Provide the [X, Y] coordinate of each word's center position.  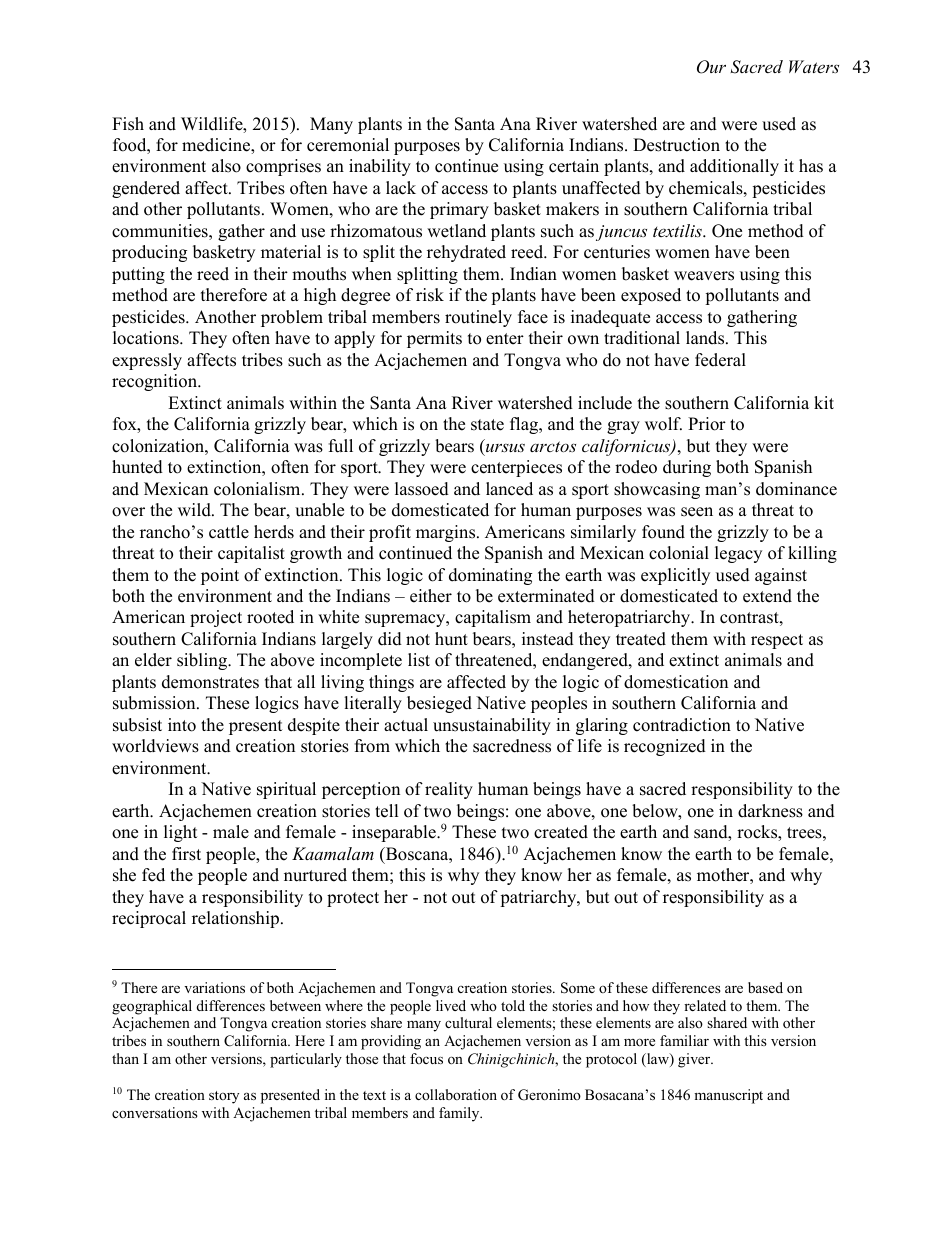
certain [574, 166]
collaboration [456, 1094]
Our [711, 67]
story [224, 1097]
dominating [490, 576]
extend [767, 596]
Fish [128, 124]
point [220, 576]
